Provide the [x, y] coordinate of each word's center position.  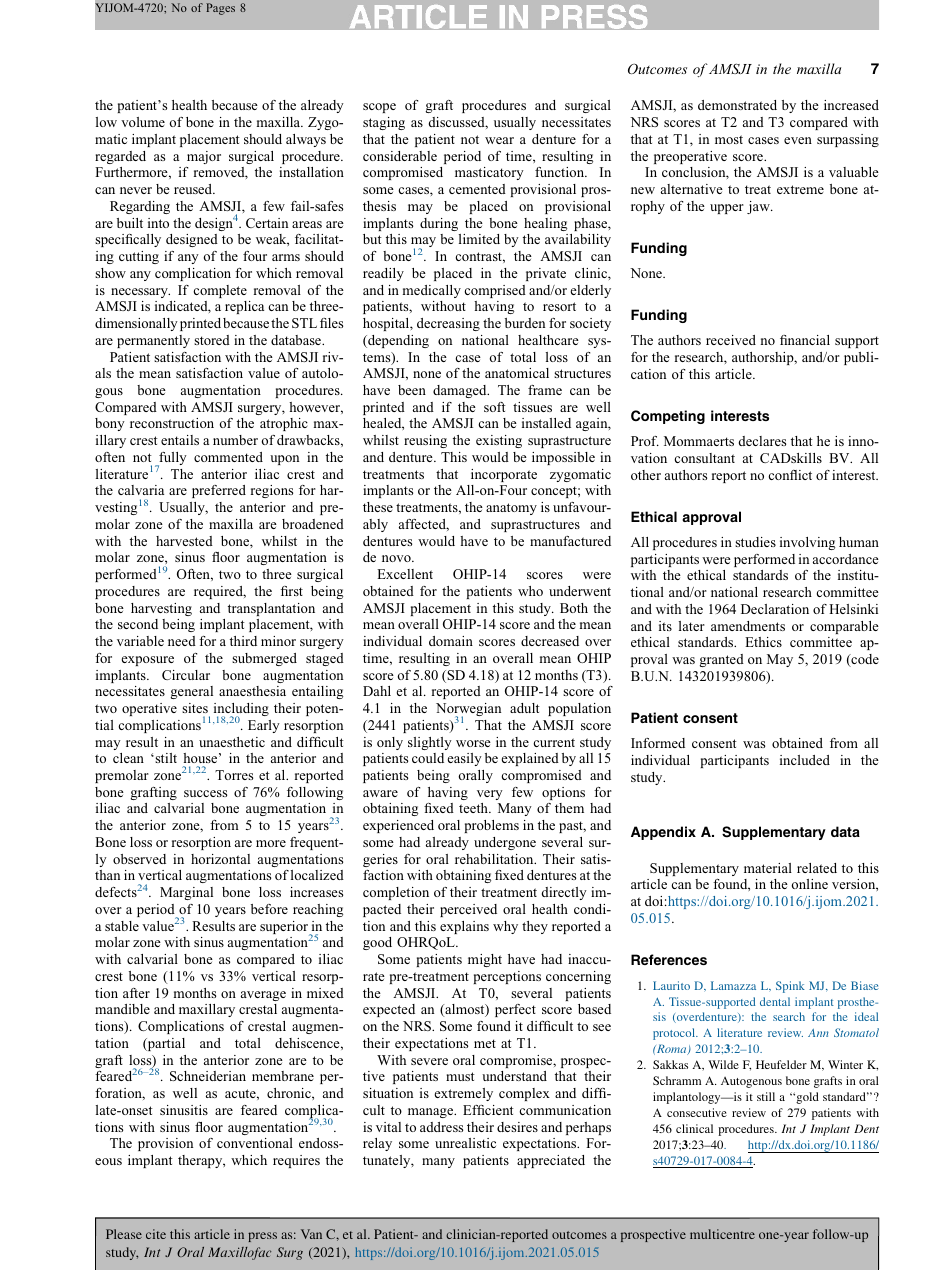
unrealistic [465, 1143]
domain [451, 641]
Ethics [763, 642]
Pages [220, 9]
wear [499, 140]
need [182, 641]
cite [156, 1234]
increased [851, 105]
